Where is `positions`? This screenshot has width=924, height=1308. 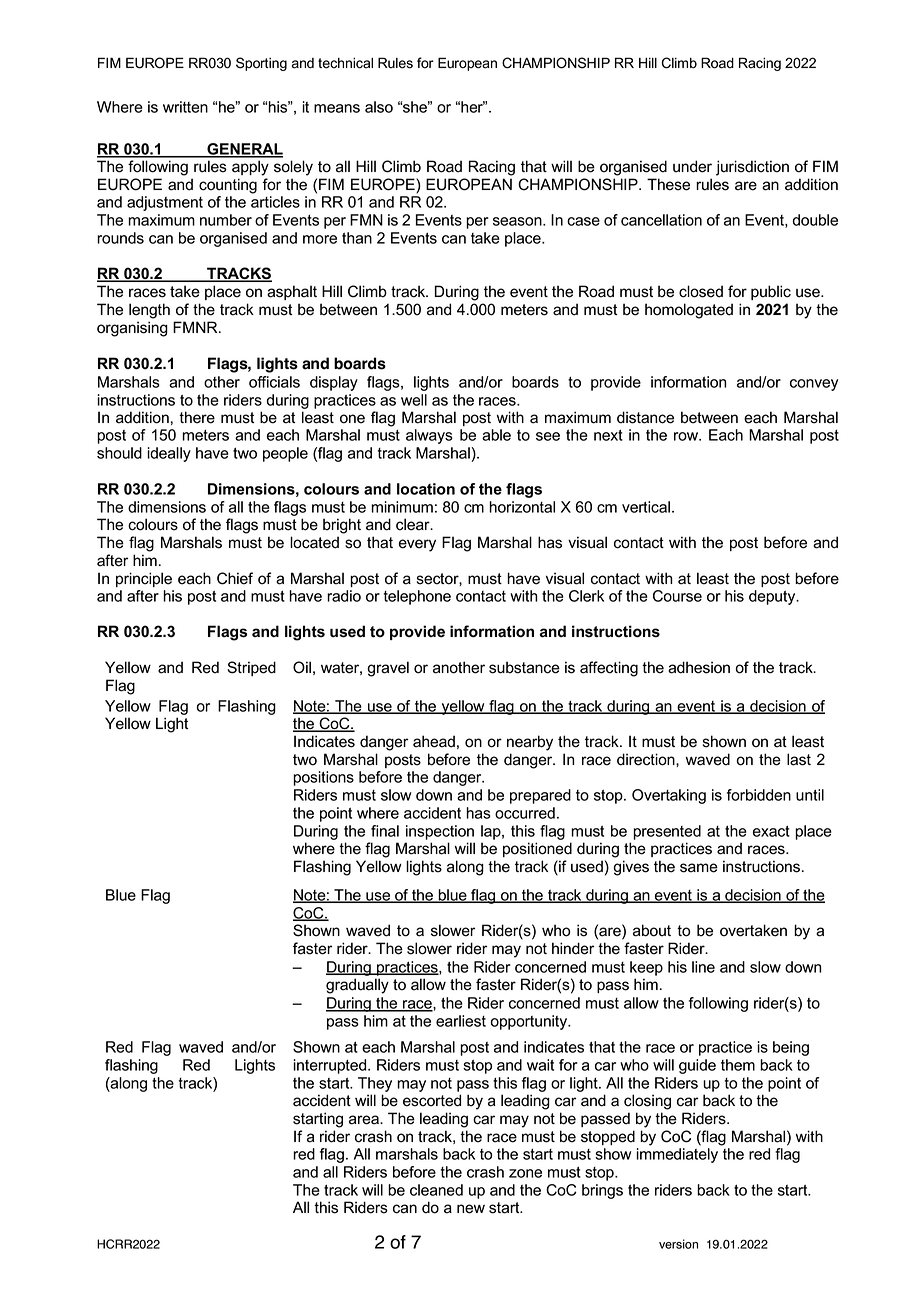
positions is located at coordinates (323, 778).
